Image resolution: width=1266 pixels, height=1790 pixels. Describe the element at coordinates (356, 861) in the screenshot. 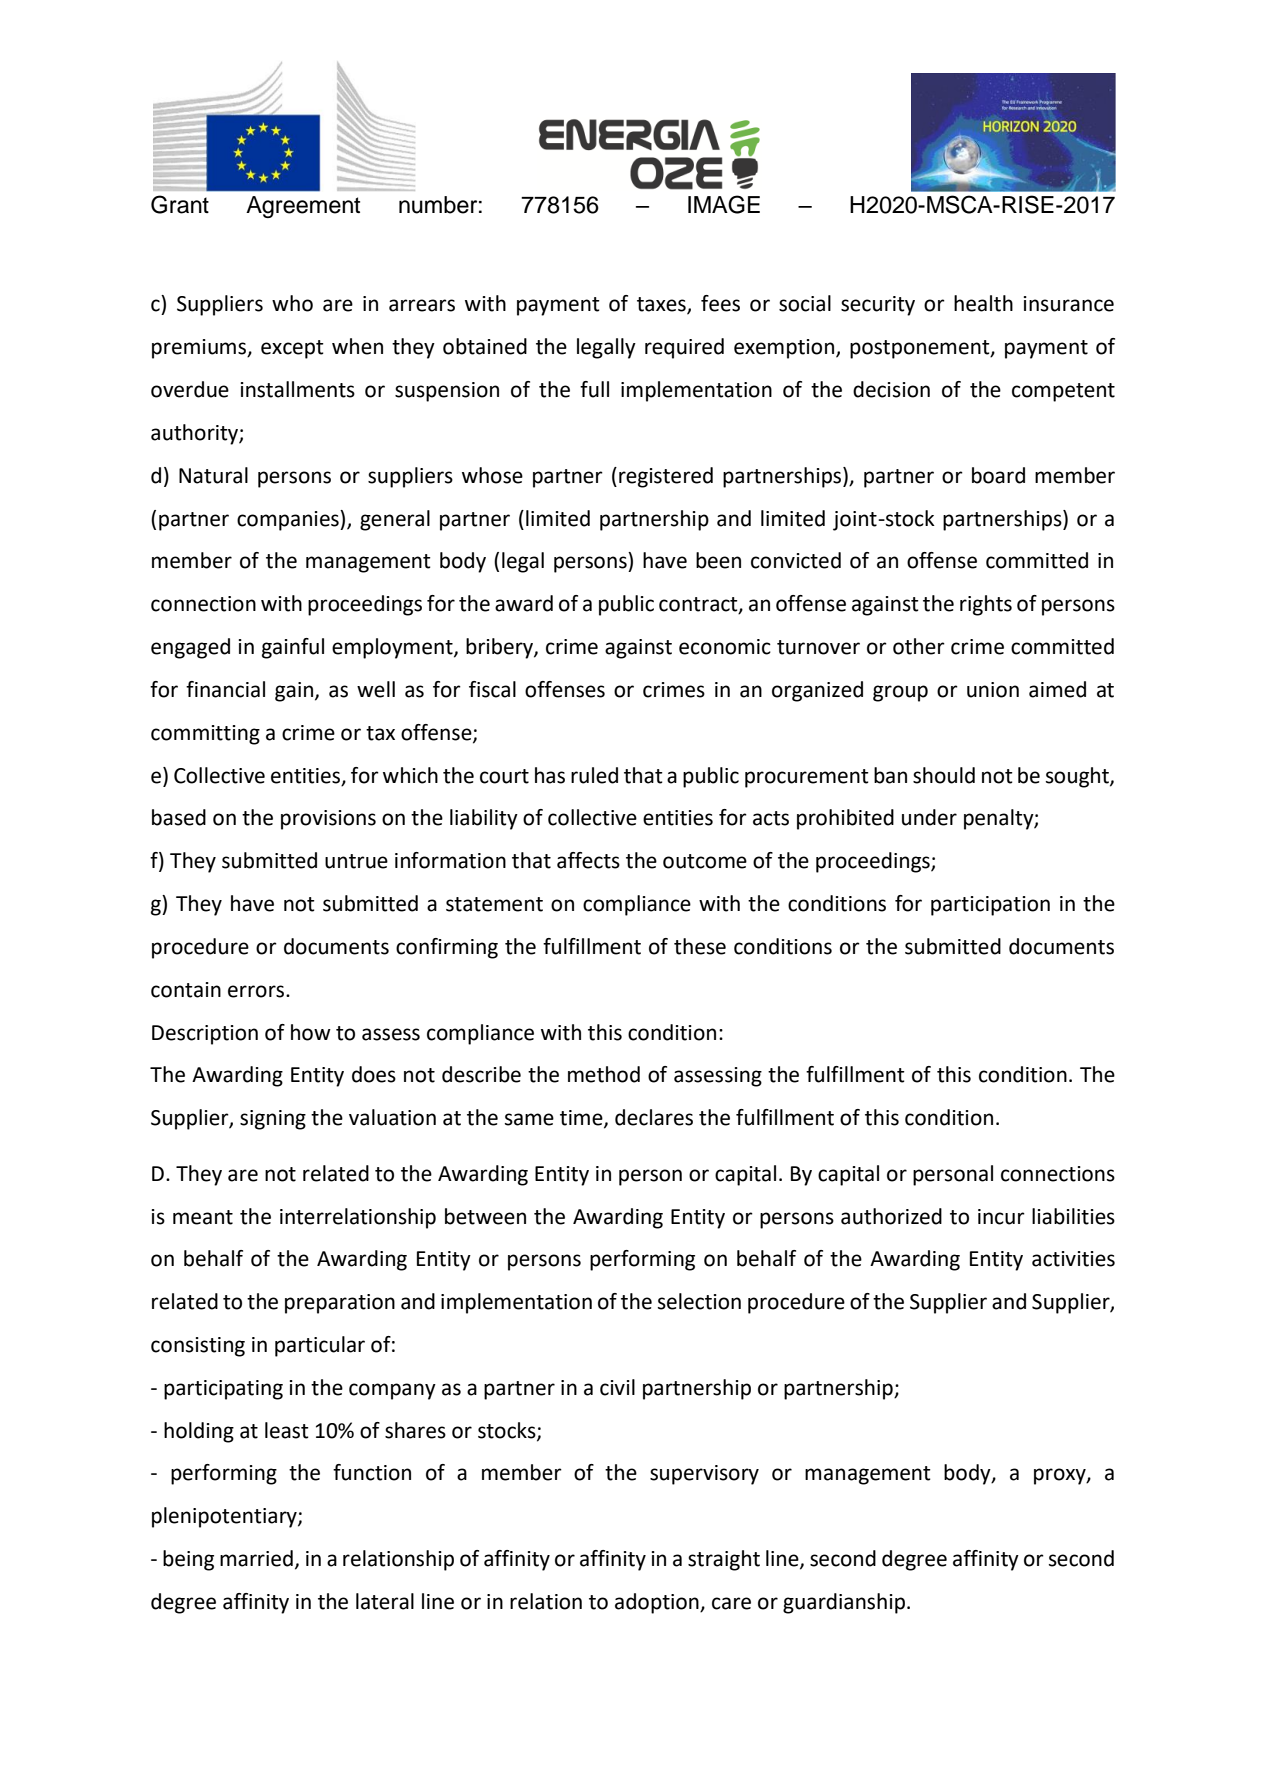

I see `untrue` at that location.
